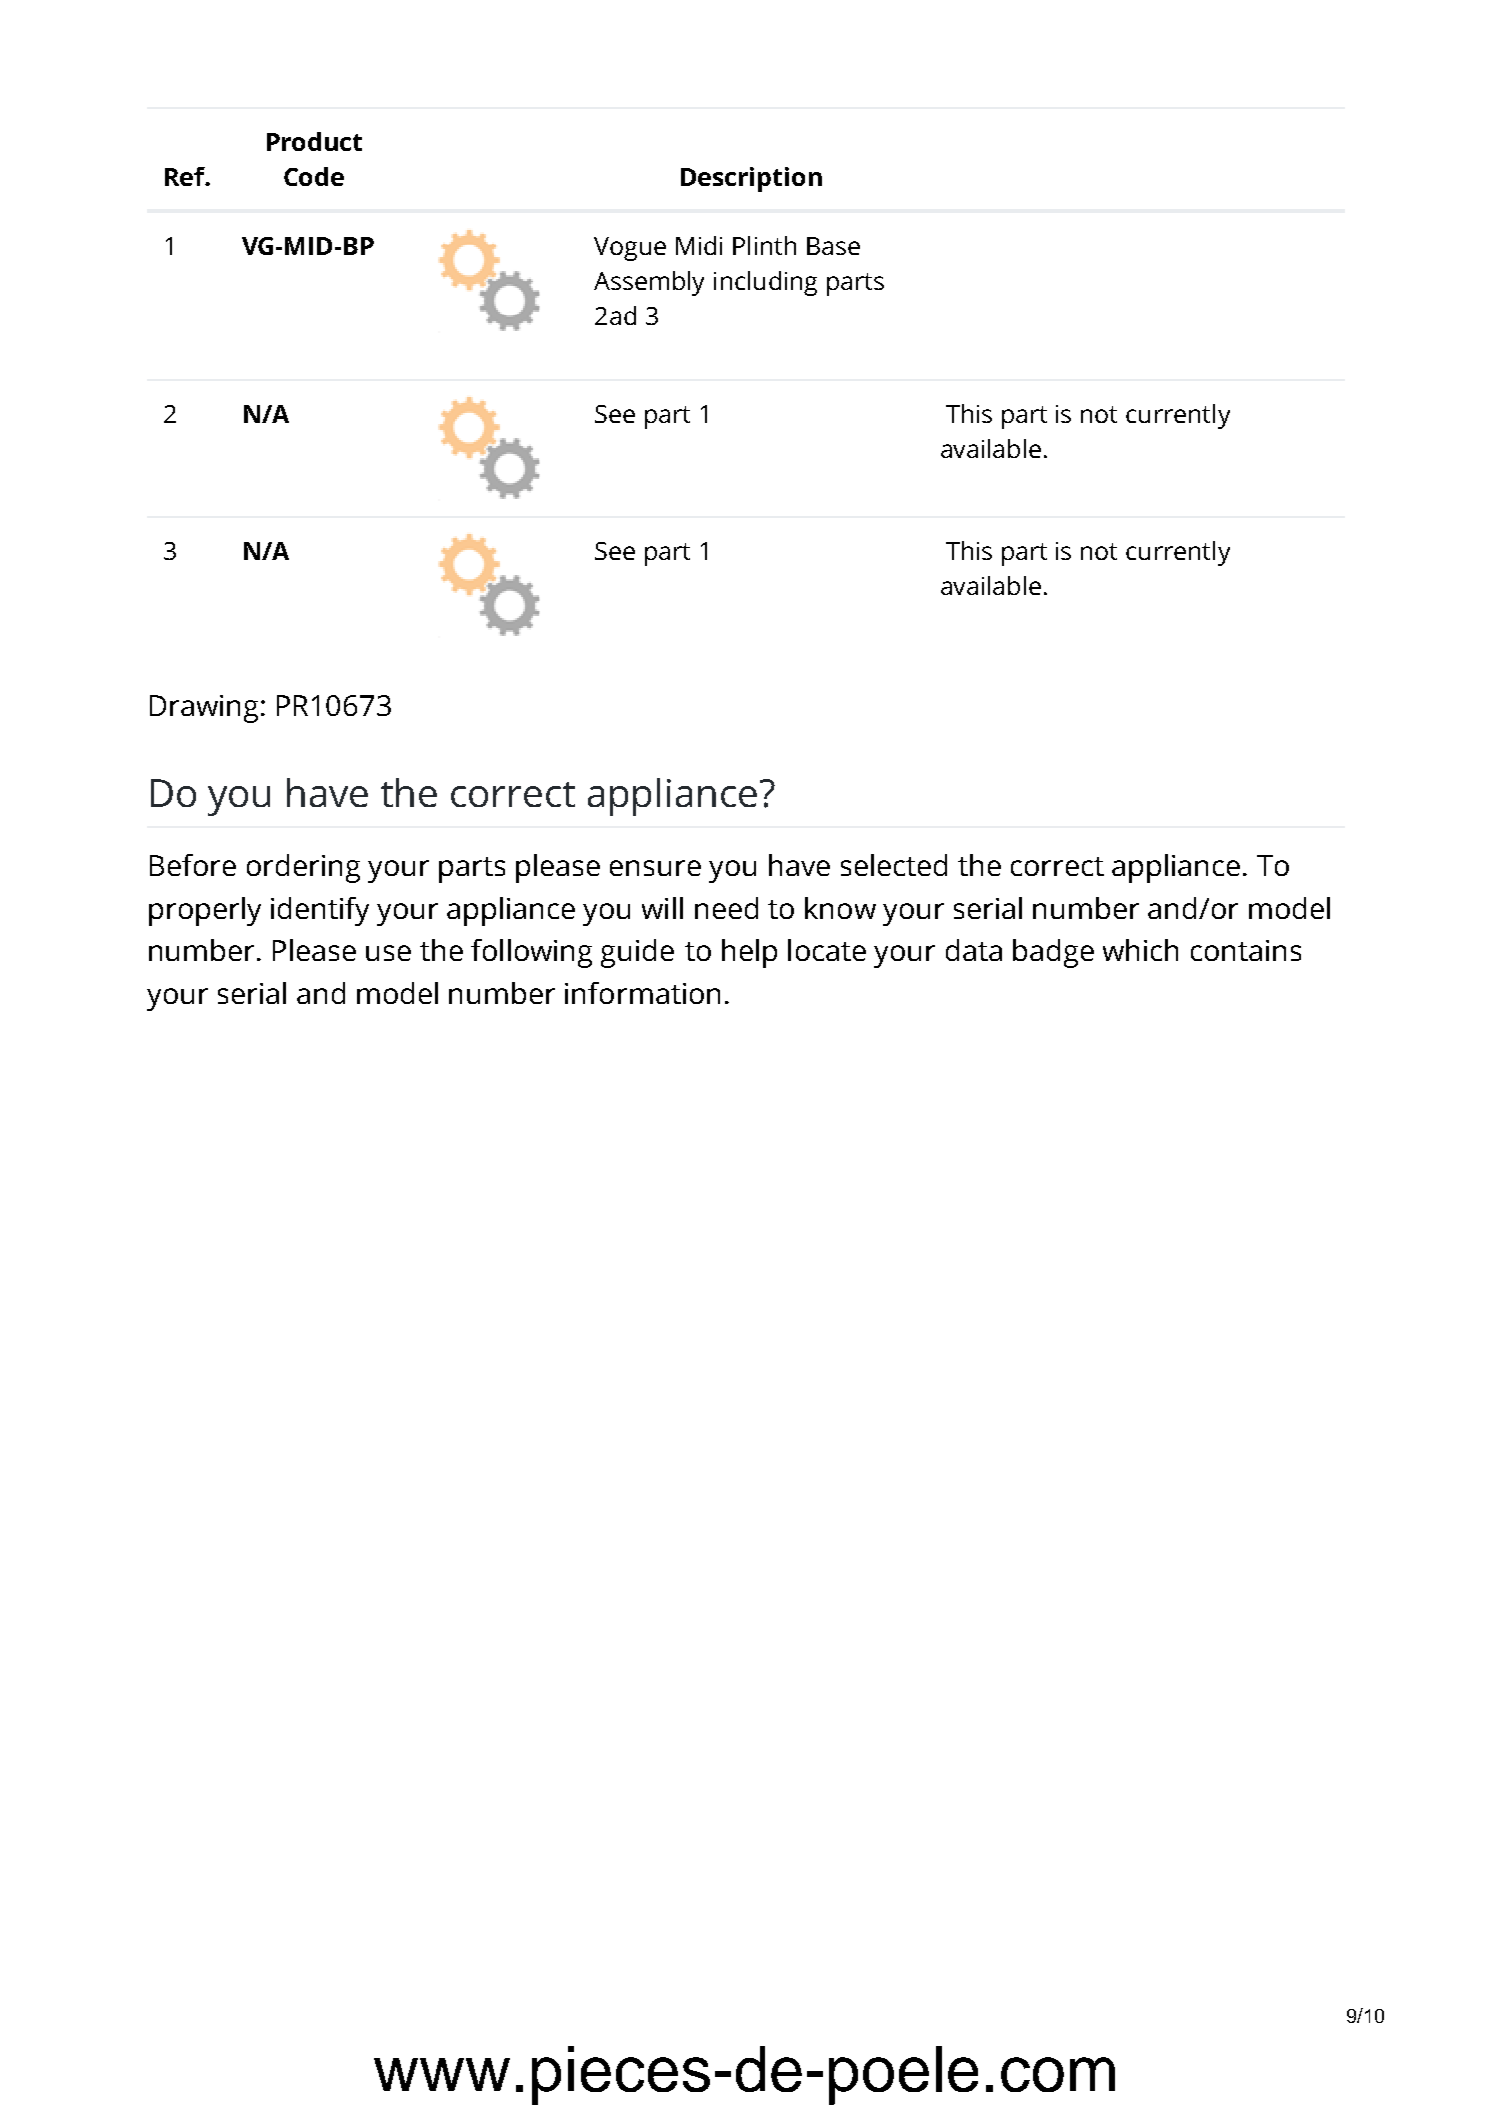 This document has height=2112, width=1492. I want to click on Description, so click(751, 179).
